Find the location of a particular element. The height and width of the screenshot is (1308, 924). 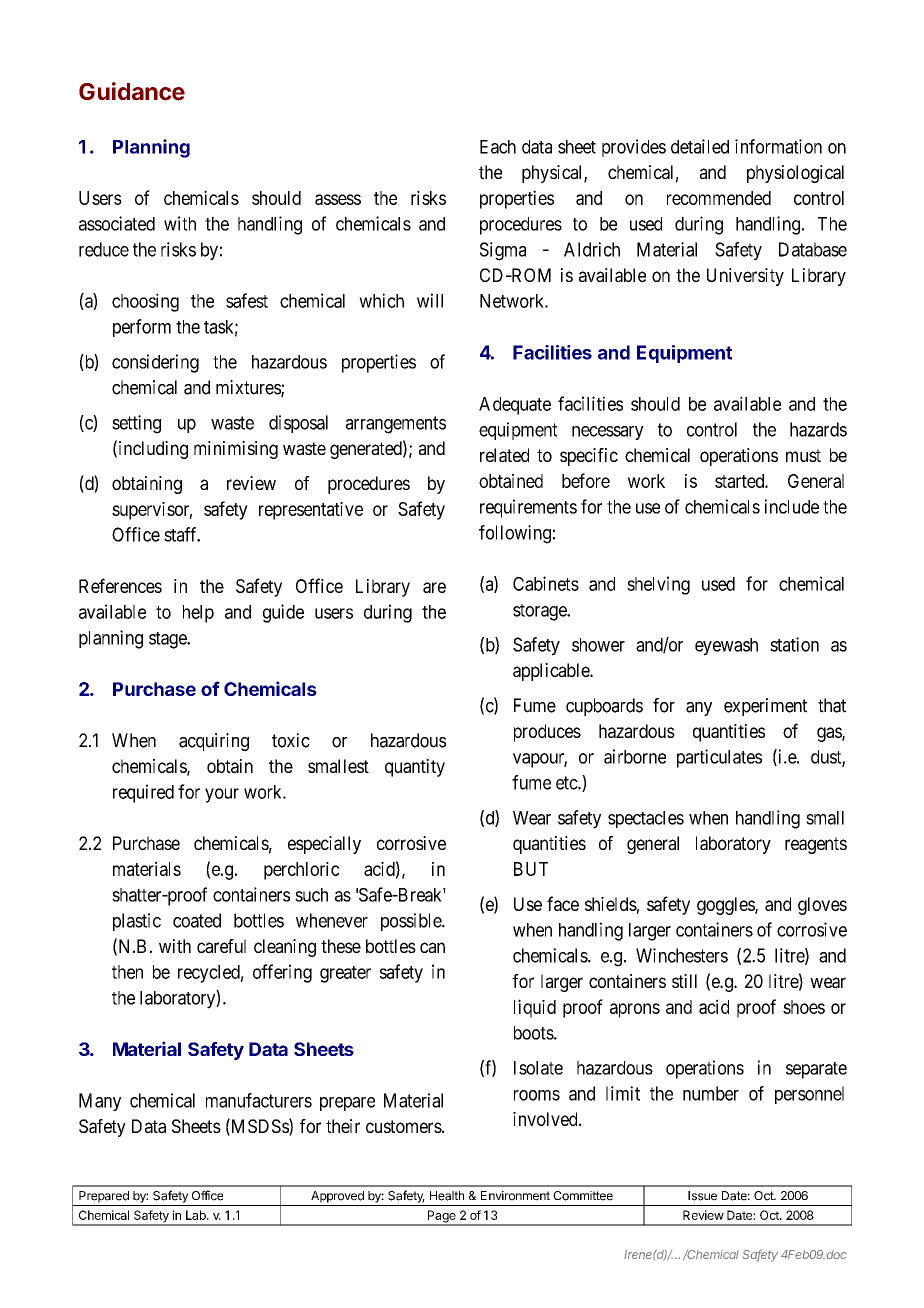

manufacturers is located at coordinates (259, 1100).
